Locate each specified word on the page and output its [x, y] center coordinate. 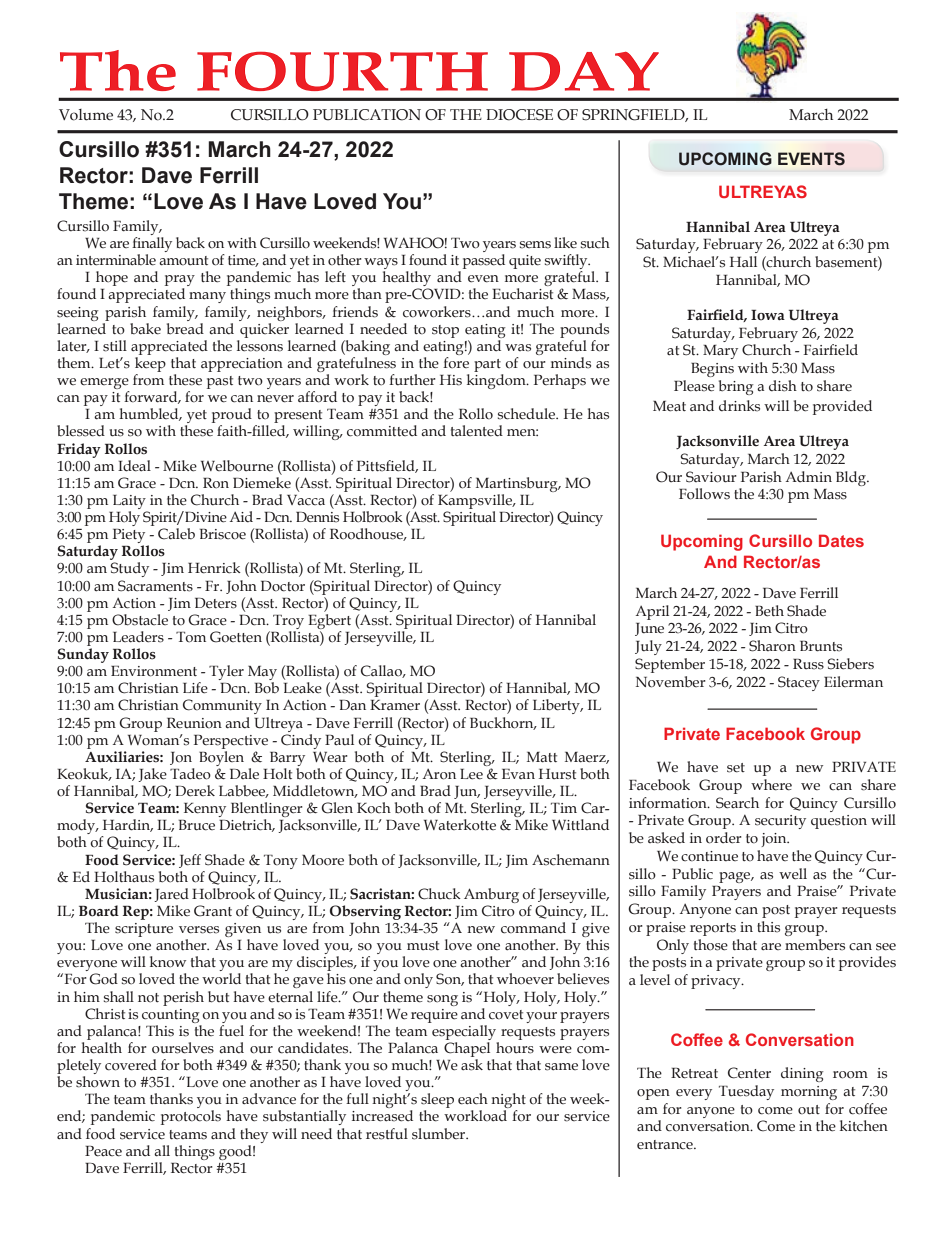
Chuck [439, 894]
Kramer [395, 705]
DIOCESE [519, 115]
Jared [171, 895]
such [595, 243]
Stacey [799, 683]
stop [445, 331]
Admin [808, 476]
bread [185, 327]
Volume [86, 115]
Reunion [194, 723]
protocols [191, 1117]
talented [477, 431]
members [815, 945]
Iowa [768, 315]
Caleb [176, 534]
